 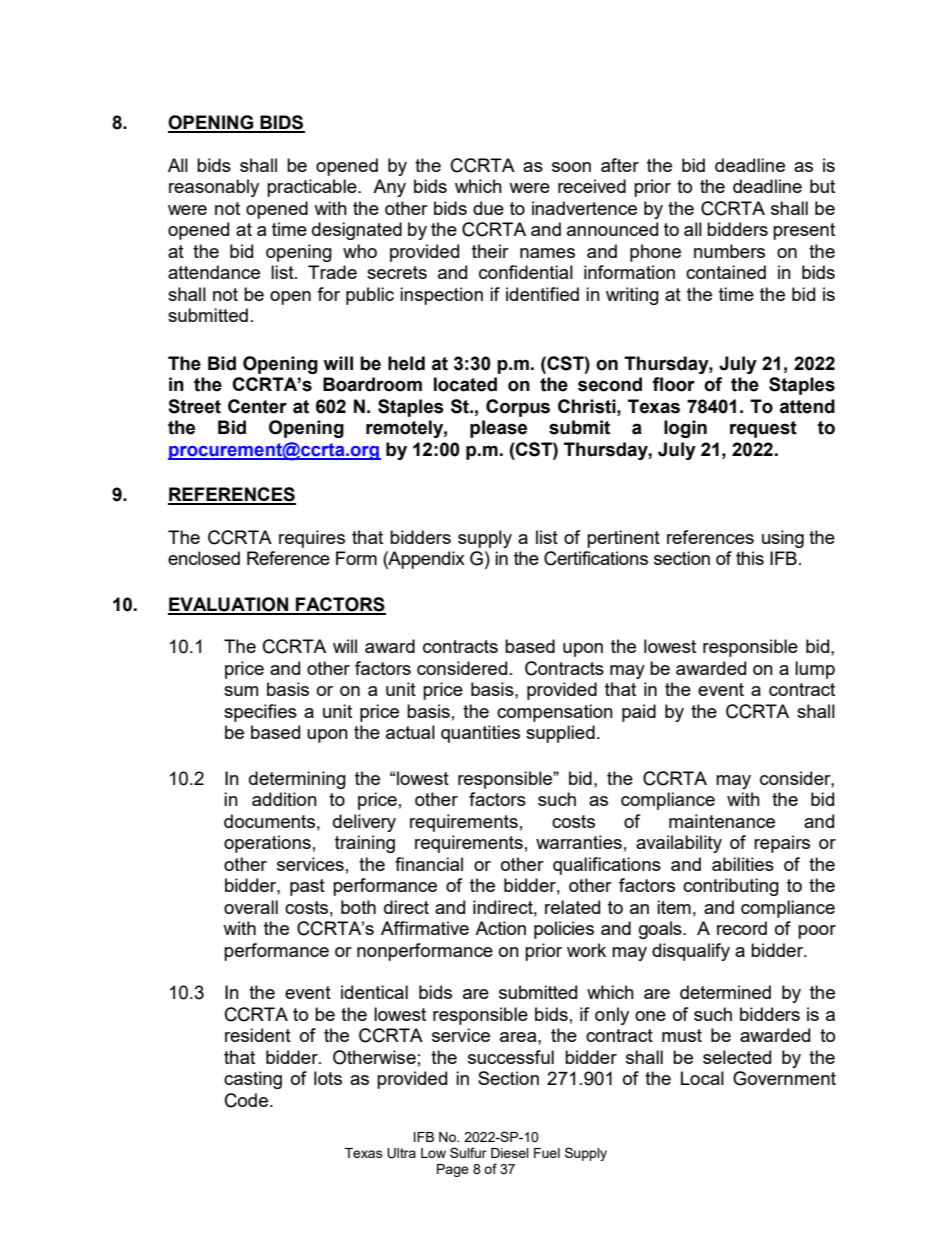 I want to click on Code, so click(x=246, y=1100).
